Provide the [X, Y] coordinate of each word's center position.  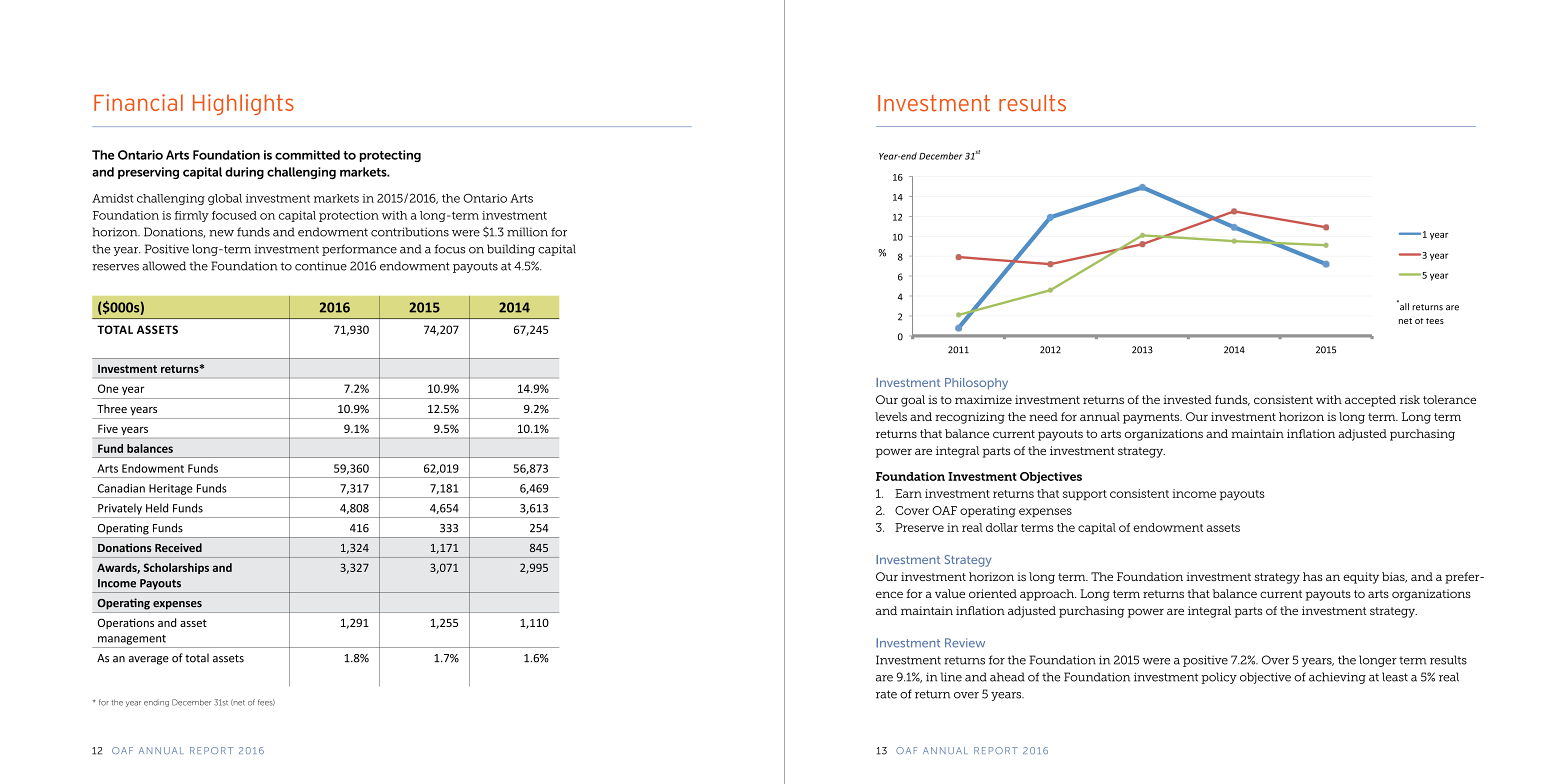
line [951, 677]
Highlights [243, 104]
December [191, 702]
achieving [1337, 678]
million [527, 232]
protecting [390, 156]
